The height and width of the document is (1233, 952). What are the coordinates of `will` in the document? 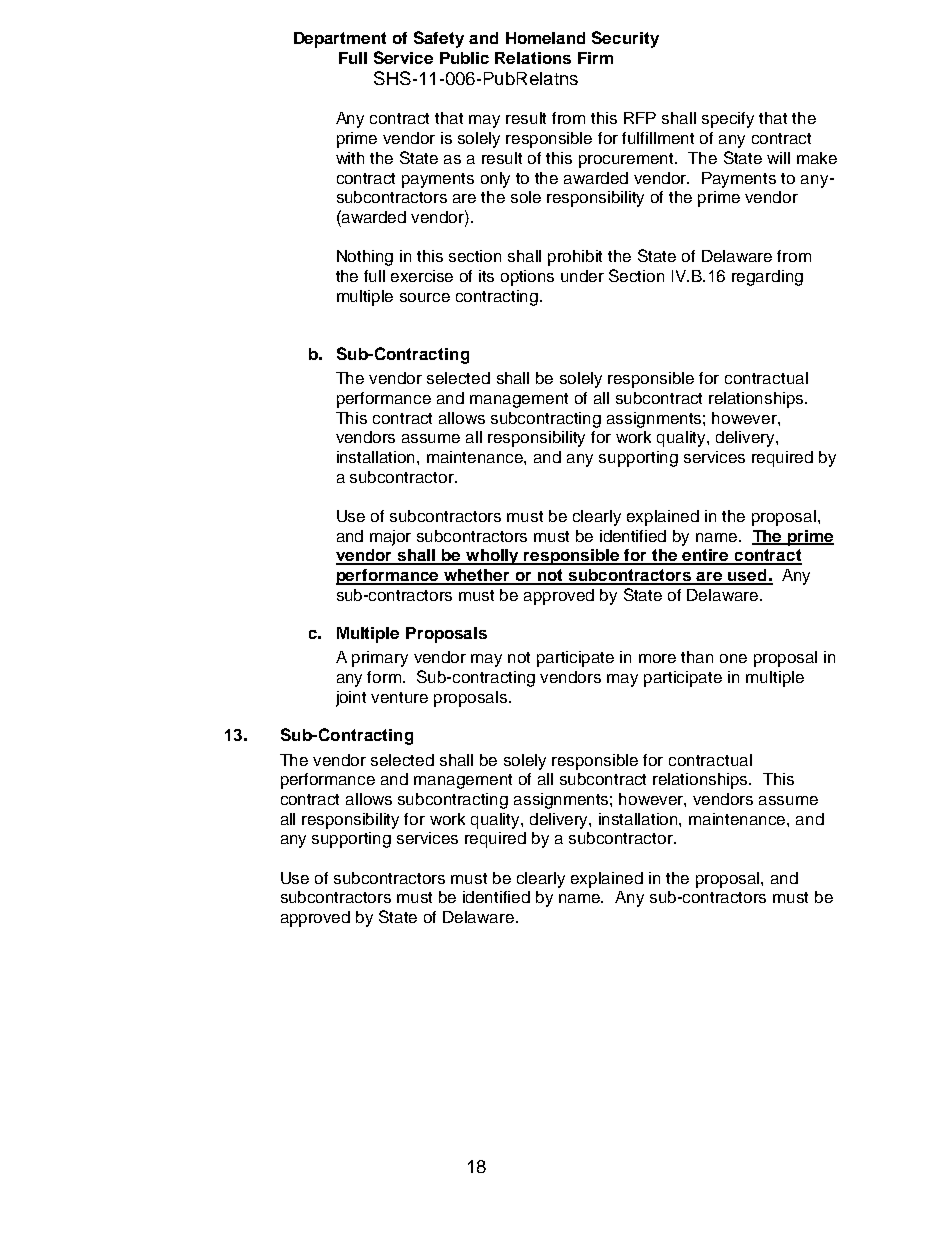 It's located at (778, 158).
